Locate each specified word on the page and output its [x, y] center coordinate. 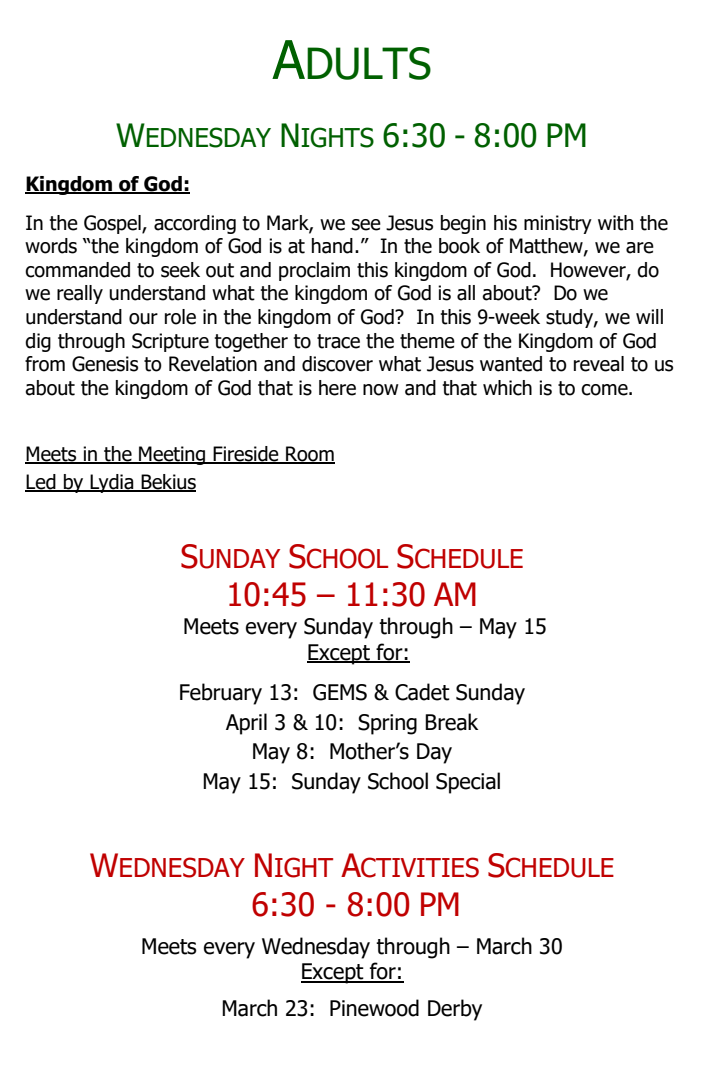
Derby [455, 1010]
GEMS [340, 692]
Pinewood [374, 1008]
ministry [558, 224]
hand [332, 246]
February [221, 694]
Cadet [422, 692]
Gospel [113, 224]
